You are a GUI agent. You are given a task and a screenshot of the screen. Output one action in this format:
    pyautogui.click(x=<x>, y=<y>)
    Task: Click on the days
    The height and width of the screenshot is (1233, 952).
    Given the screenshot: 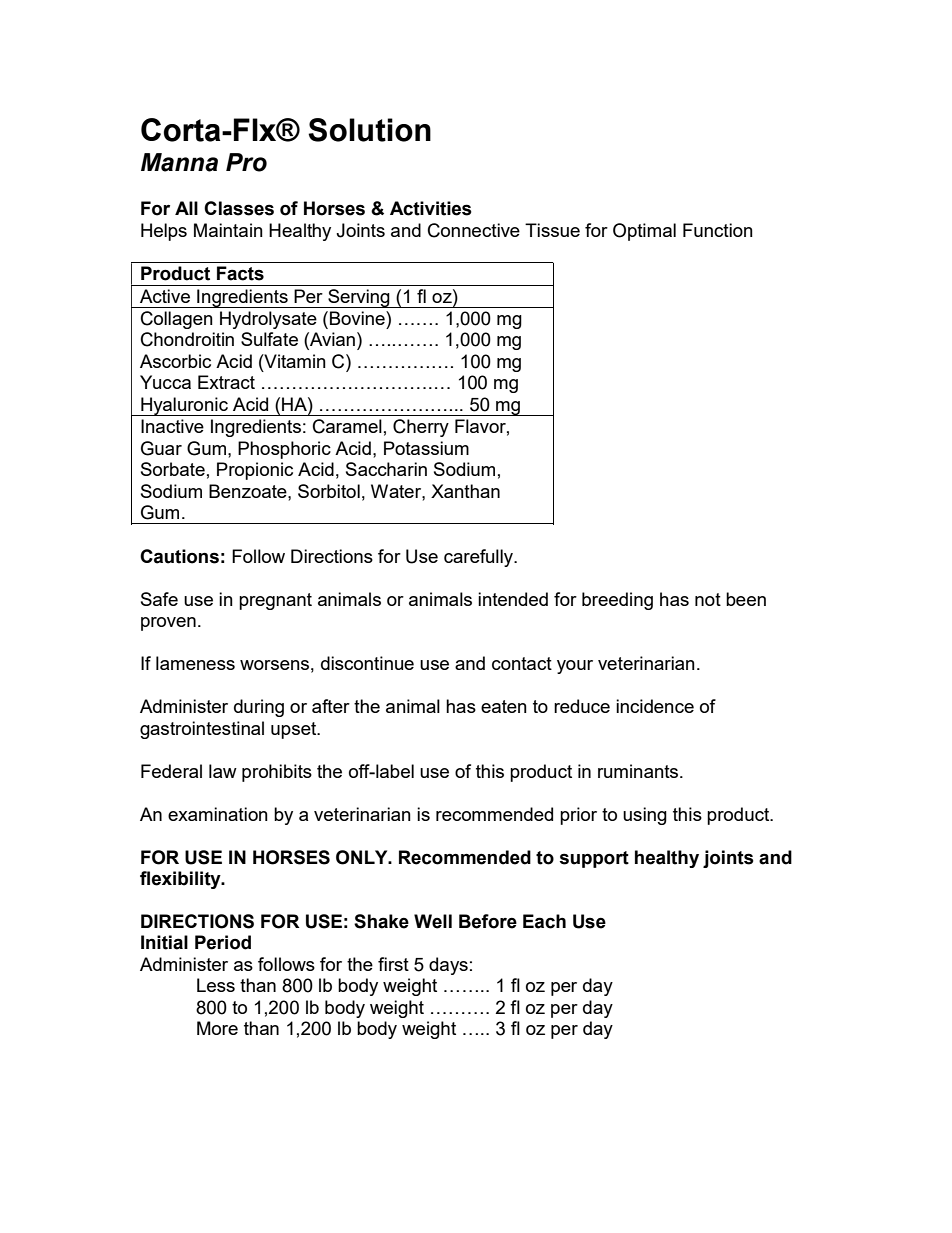 What is the action you would take?
    pyautogui.click(x=448, y=966)
